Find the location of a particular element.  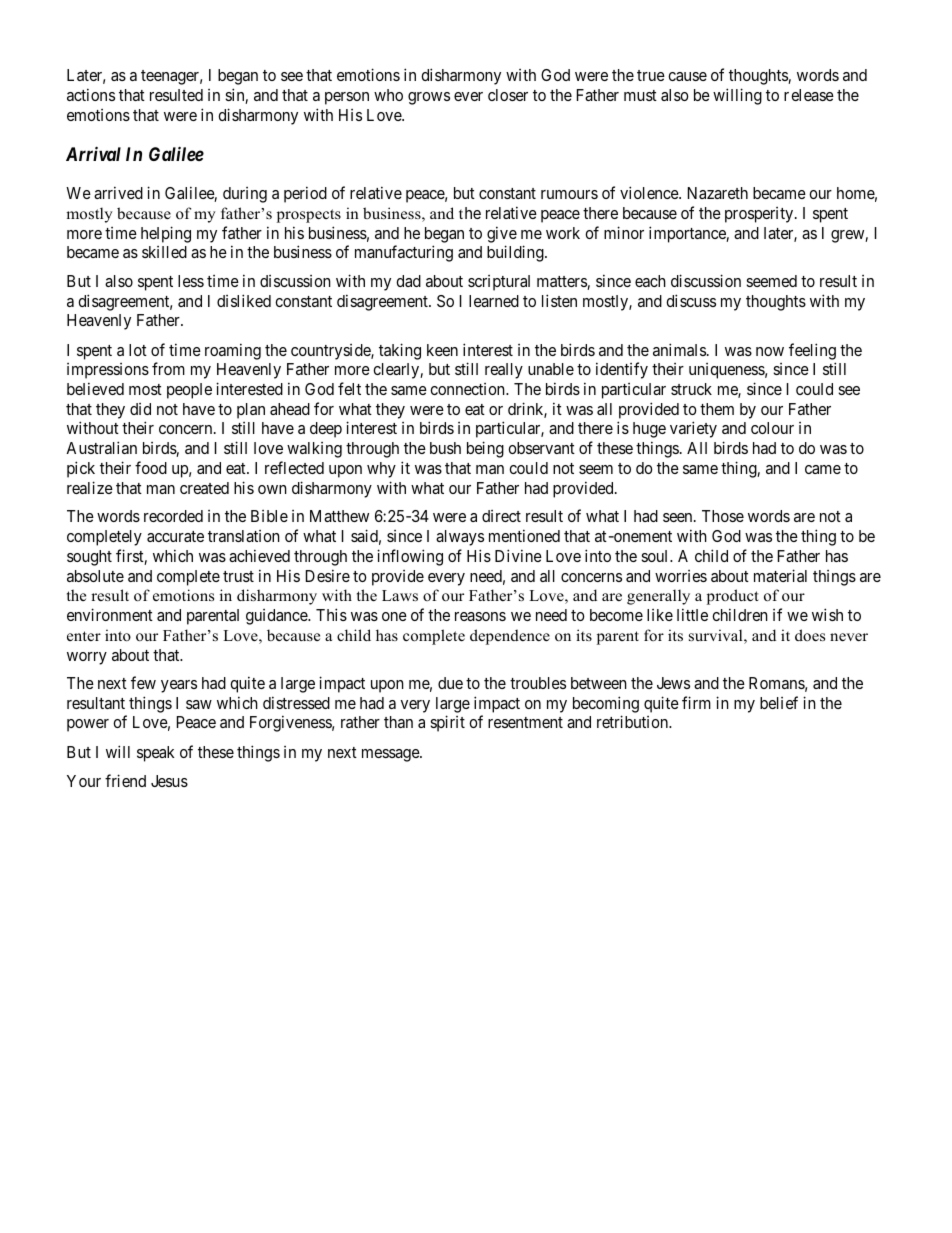

actions is located at coordinates (91, 94).
